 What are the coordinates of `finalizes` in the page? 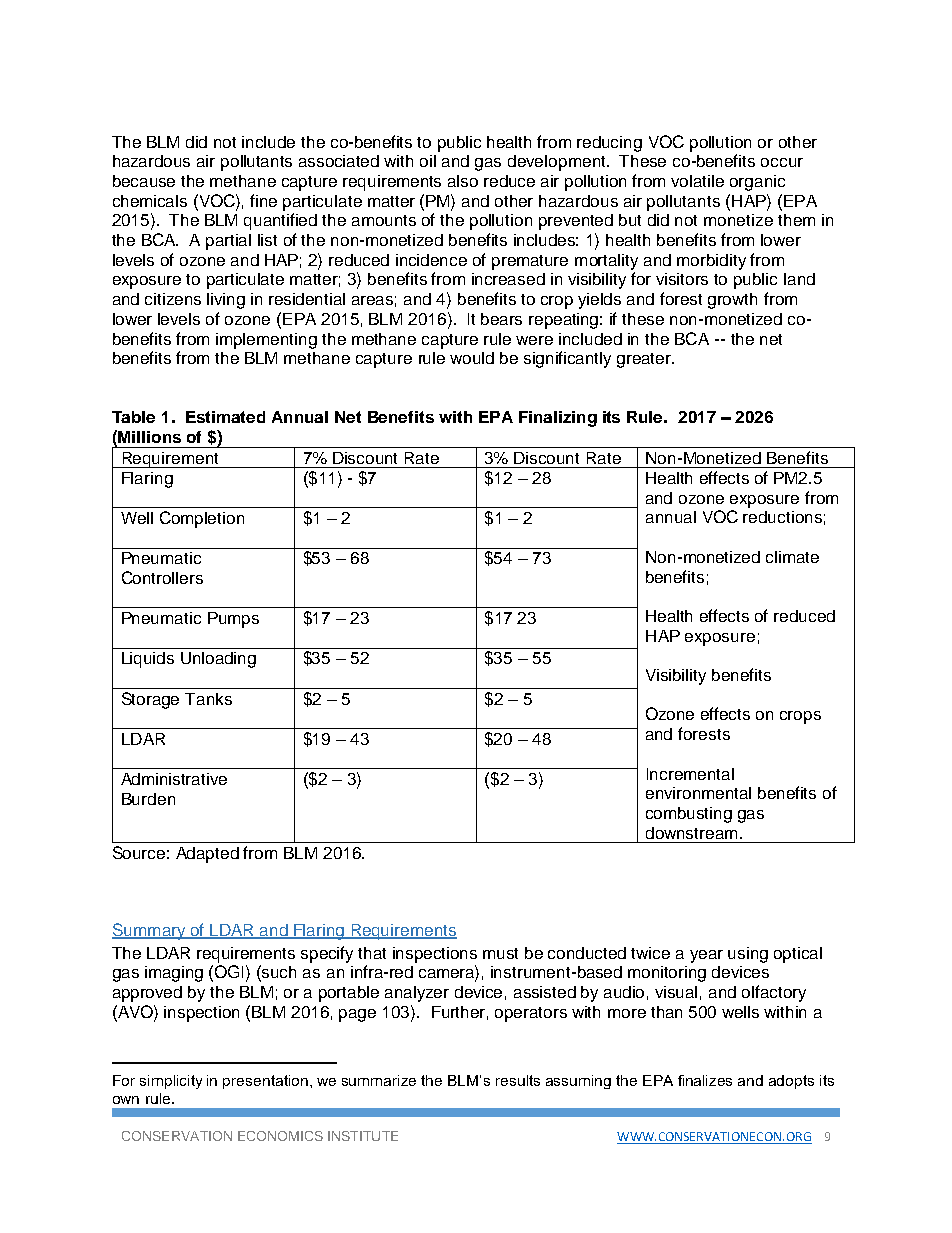 It's located at (705, 1080).
